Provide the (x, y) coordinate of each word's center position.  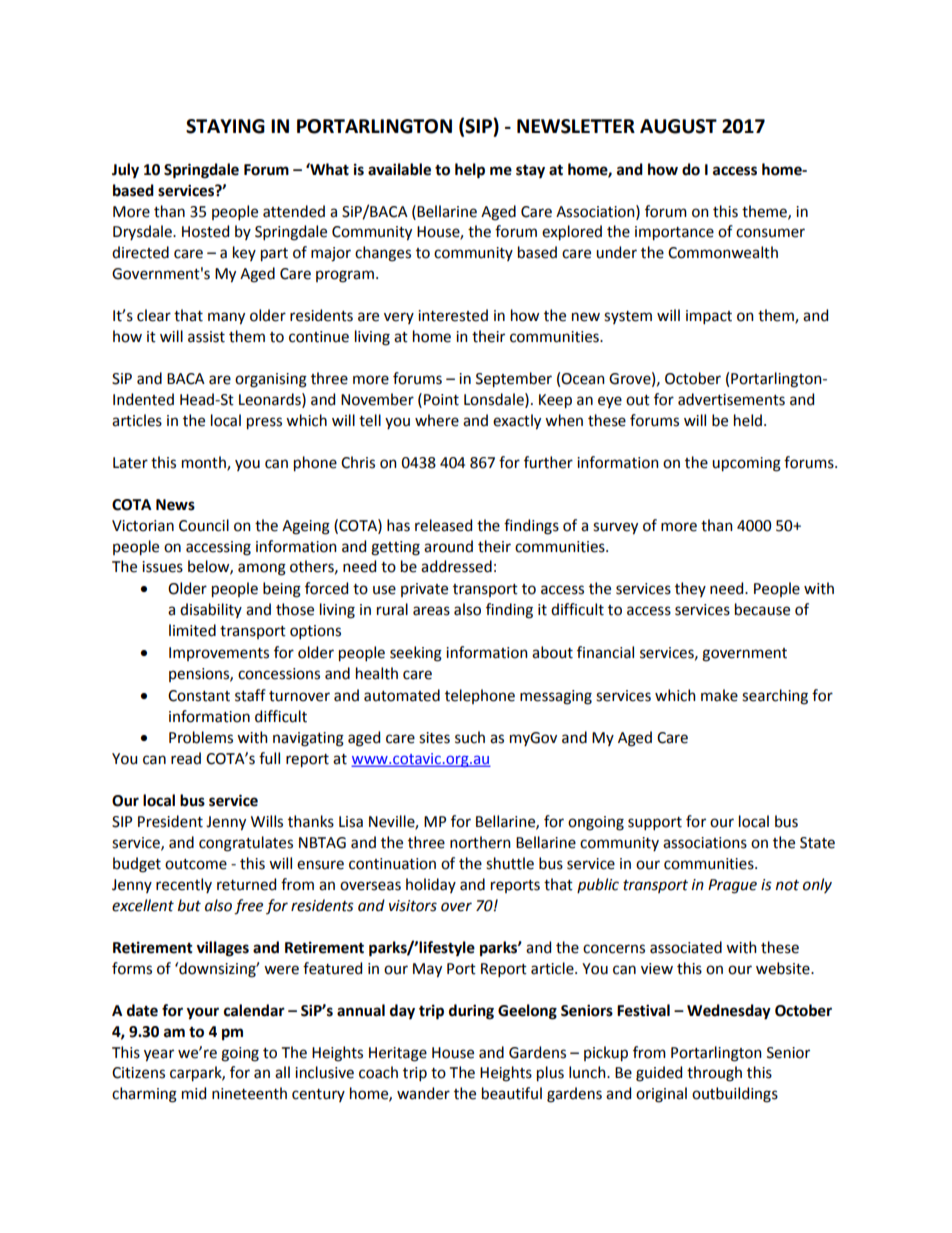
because (762, 609)
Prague (732, 886)
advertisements (731, 399)
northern (480, 842)
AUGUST (678, 126)
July (125, 171)
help (470, 171)
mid (194, 1093)
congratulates (246, 844)
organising (271, 380)
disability (211, 610)
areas (431, 611)
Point (441, 400)
